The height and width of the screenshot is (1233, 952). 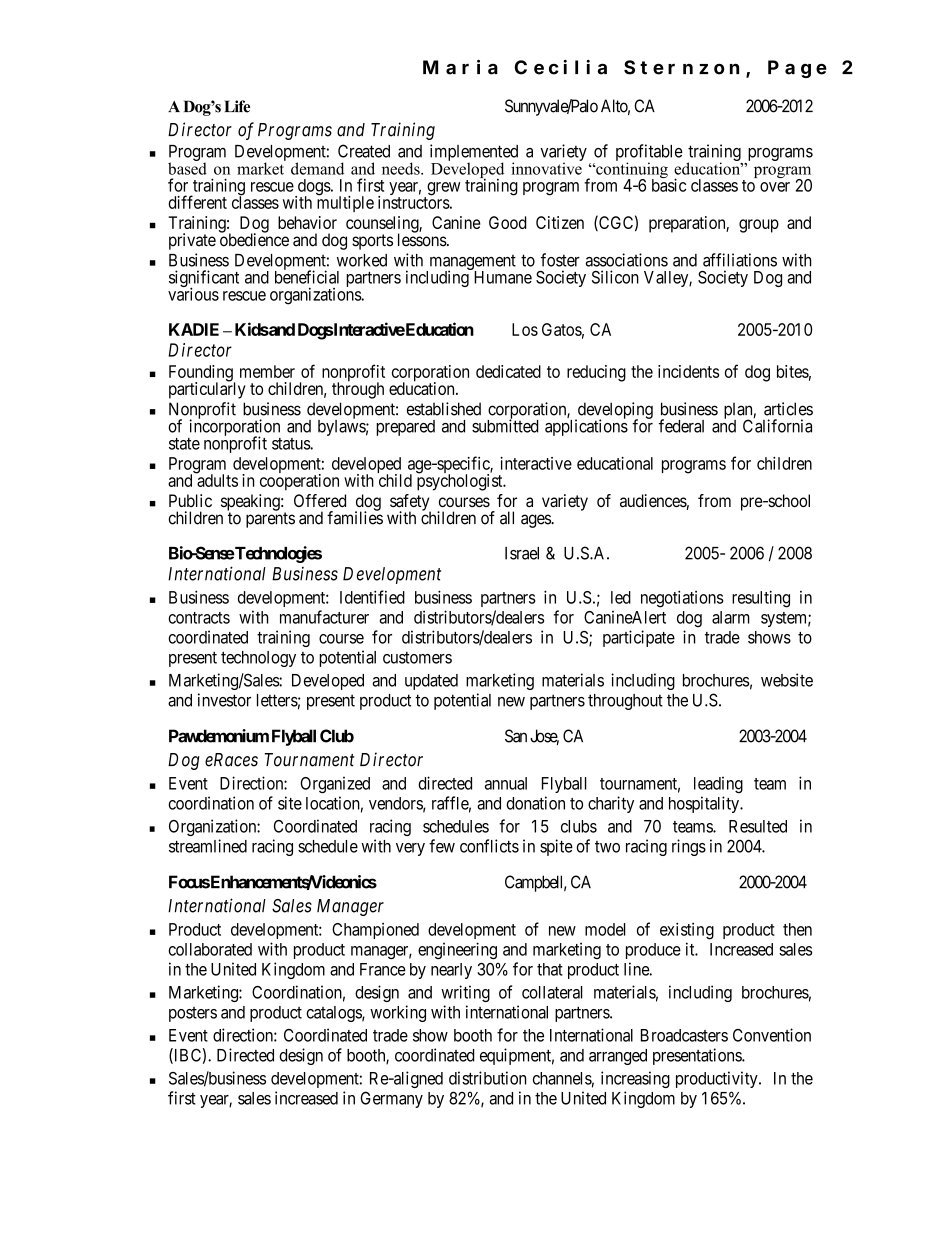 I want to click on contracts, so click(x=199, y=618).
